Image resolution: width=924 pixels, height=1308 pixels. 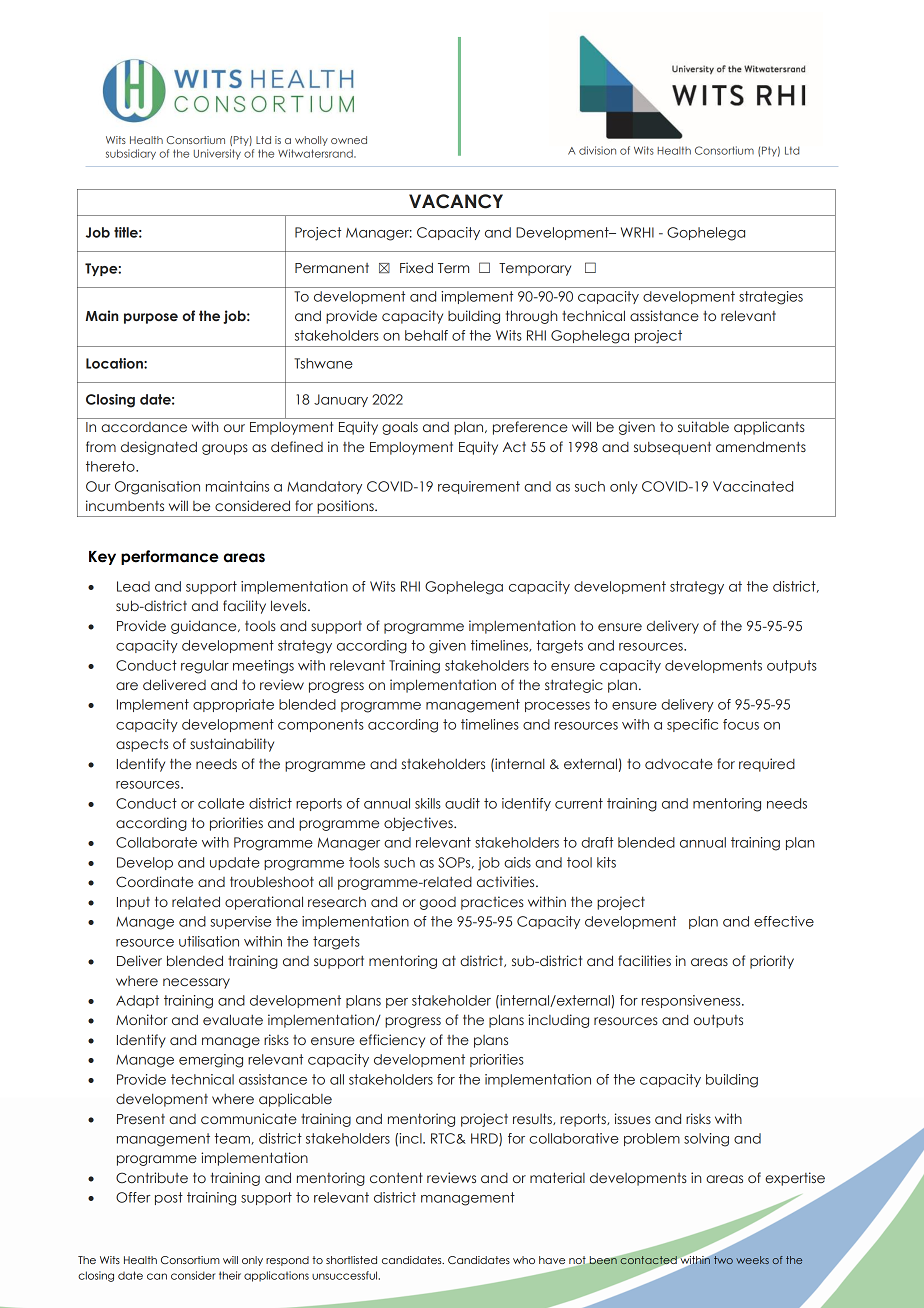 I want to click on VACANCY, so click(x=456, y=201).
